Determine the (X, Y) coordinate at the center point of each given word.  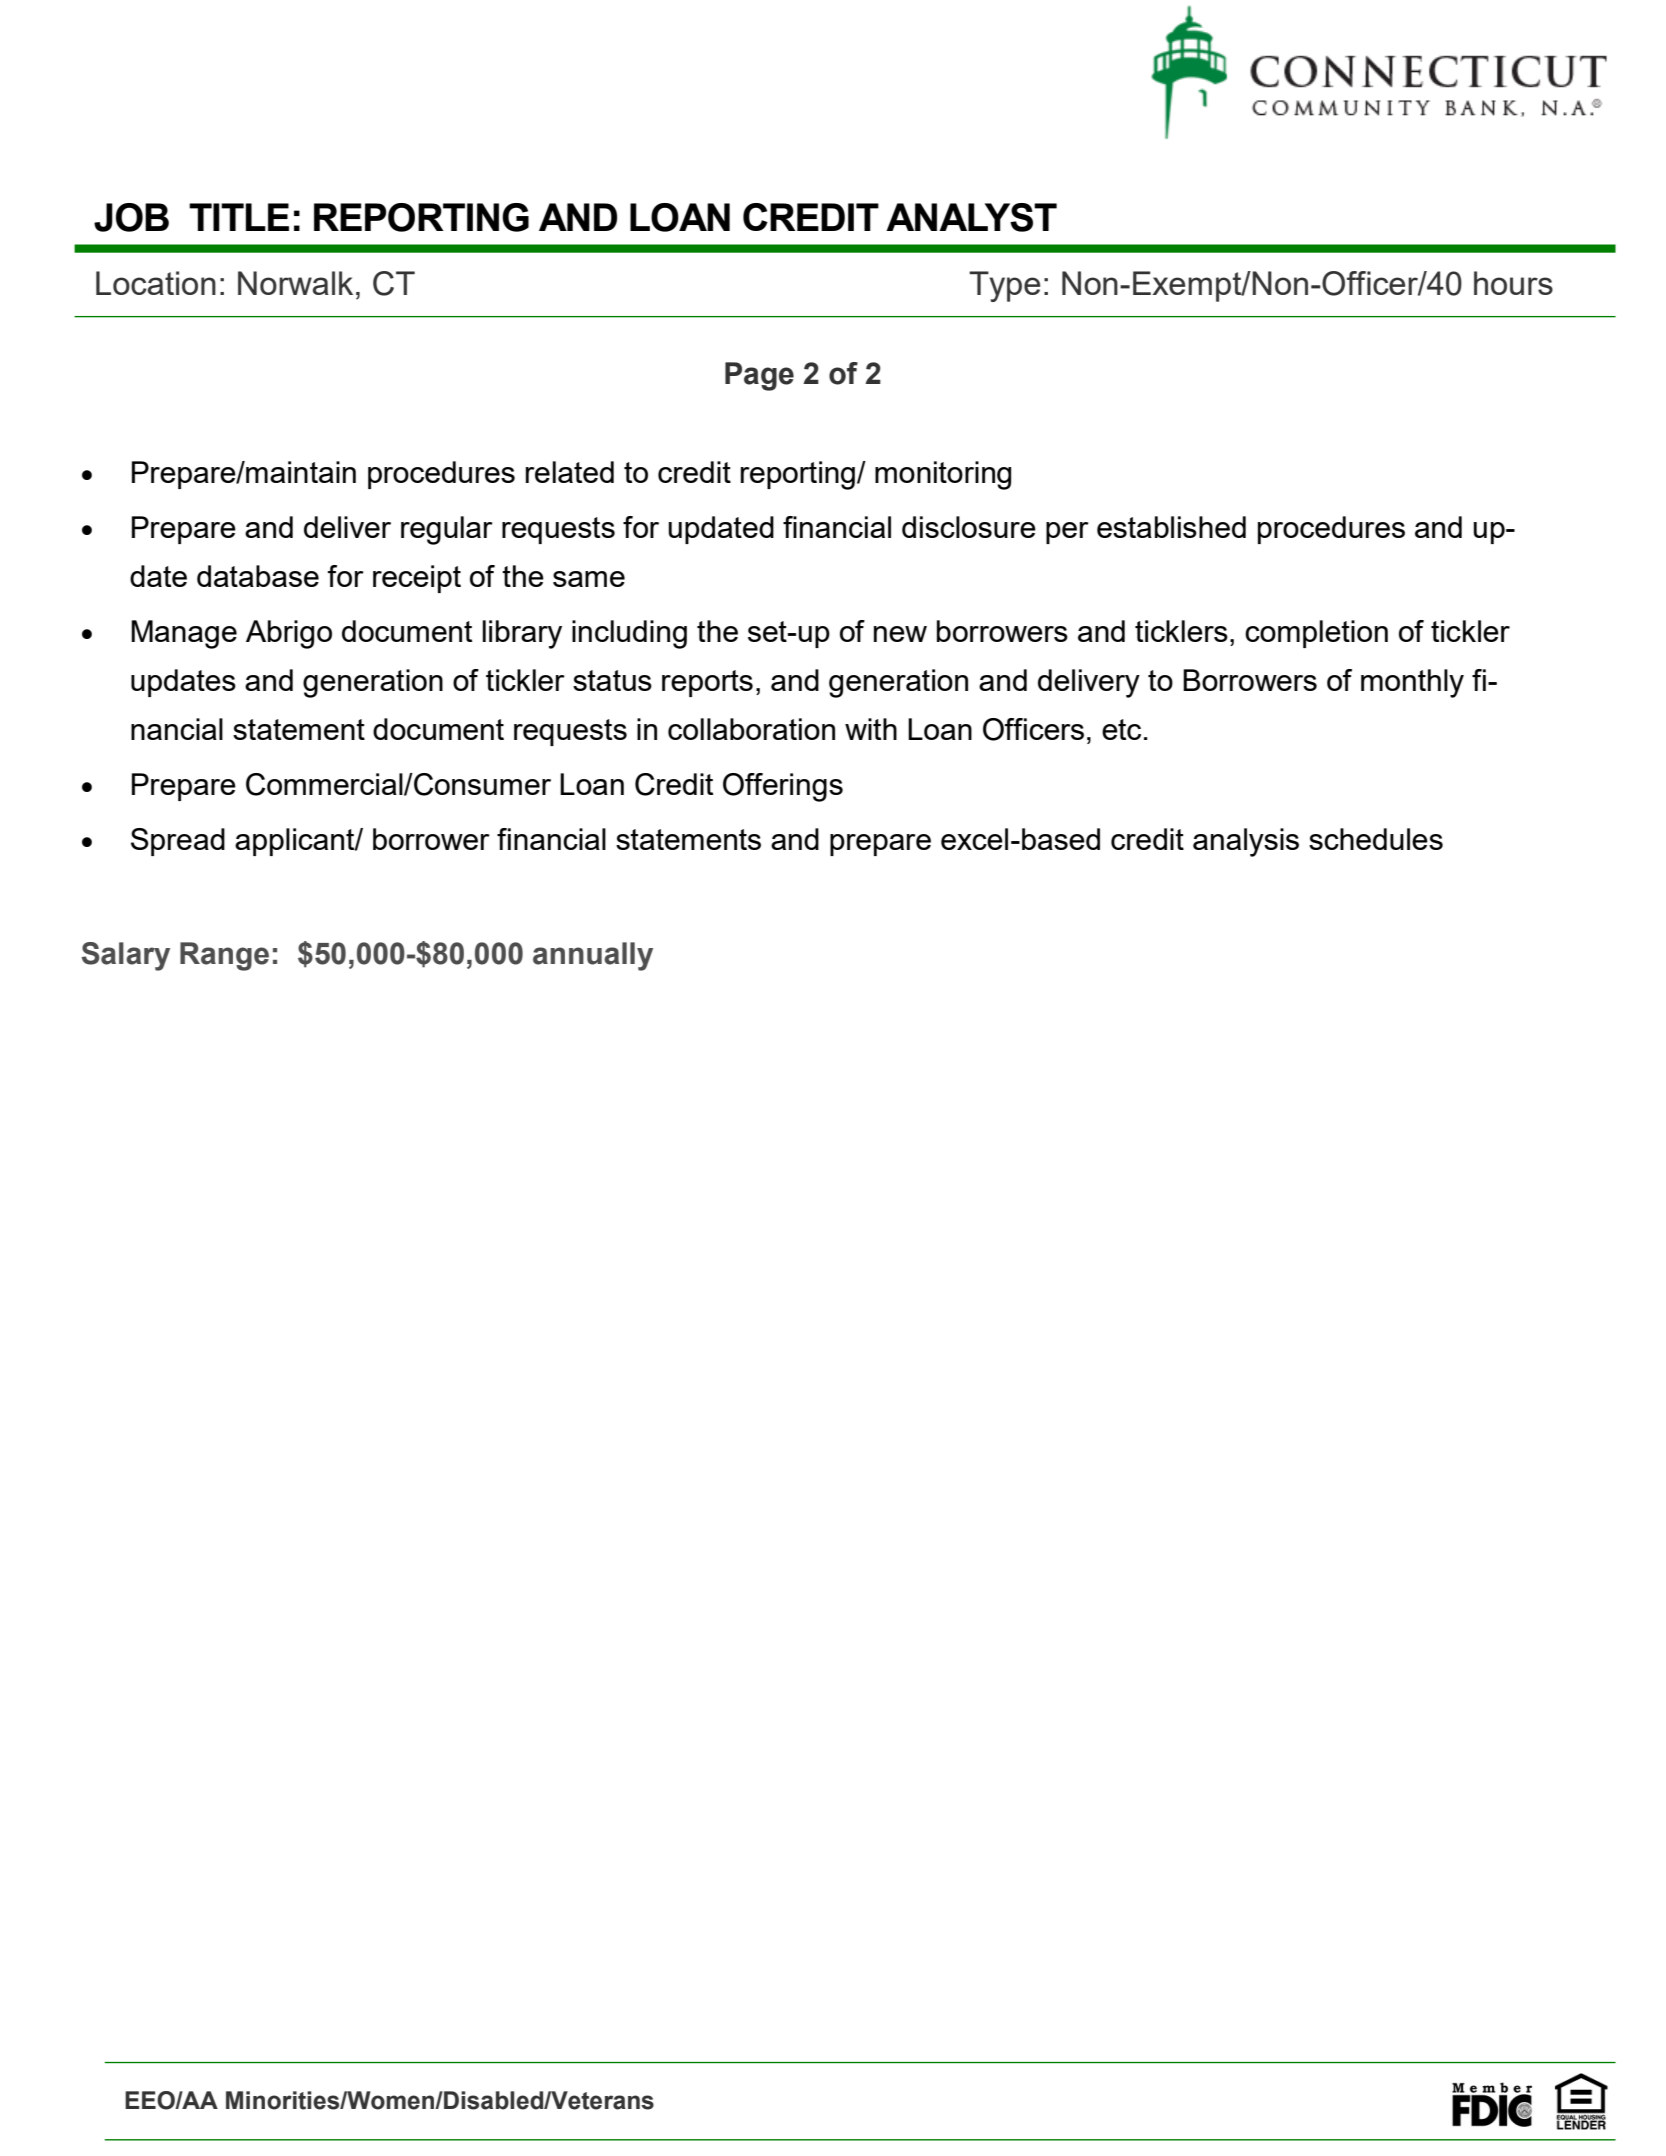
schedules (1376, 839)
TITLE (239, 217)
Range (224, 956)
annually (593, 956)
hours (1513, 283)
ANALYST (971, 217)
